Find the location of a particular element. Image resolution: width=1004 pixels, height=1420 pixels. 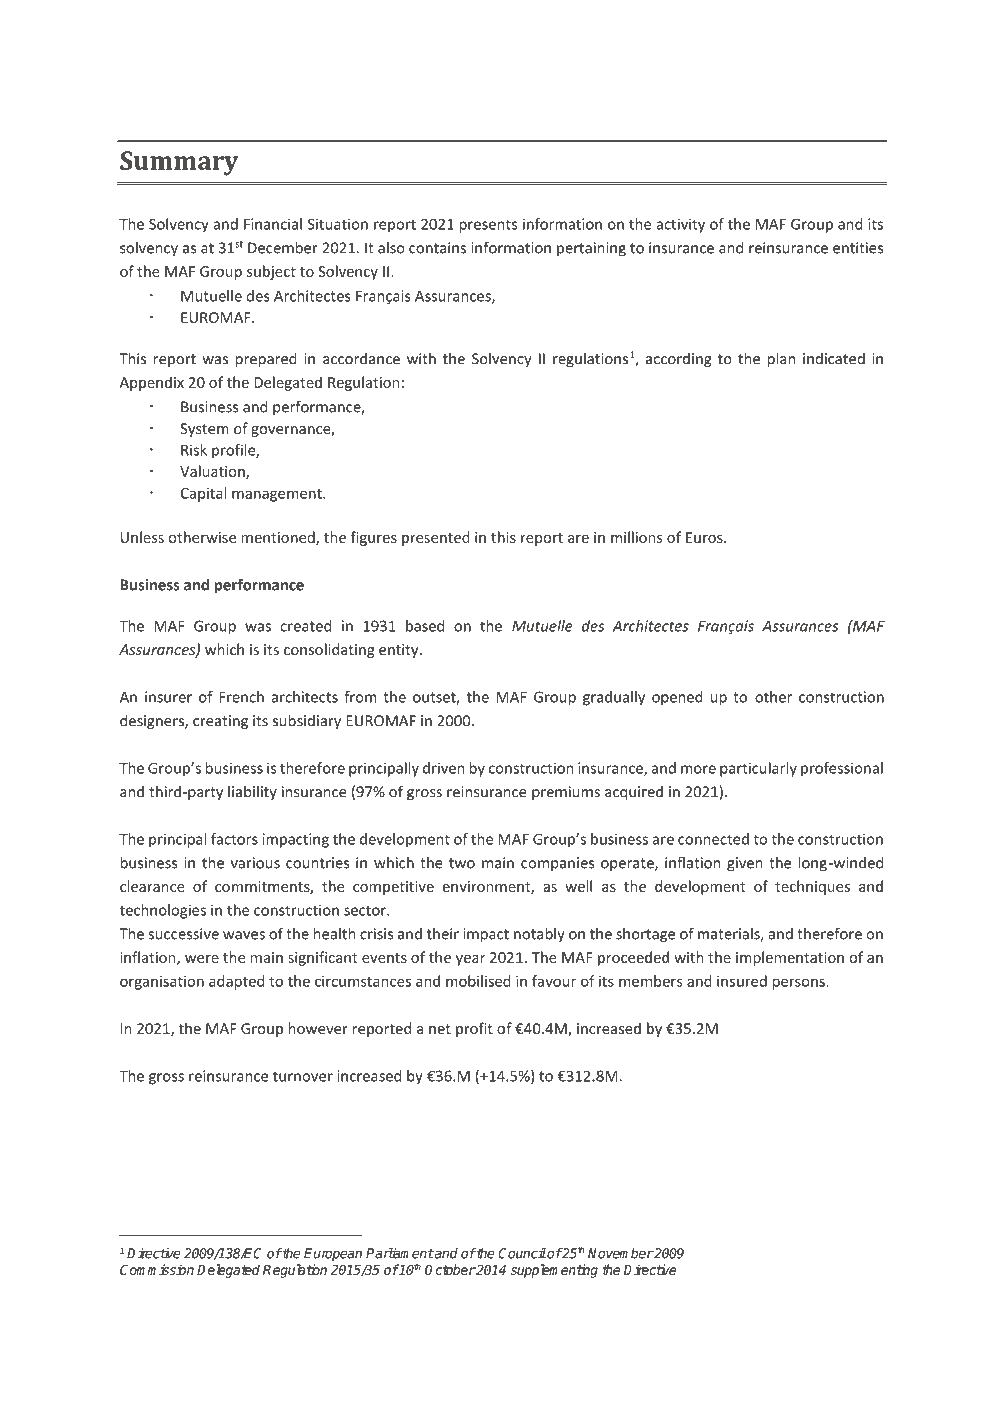

various is located at coordinates (255, 863).
